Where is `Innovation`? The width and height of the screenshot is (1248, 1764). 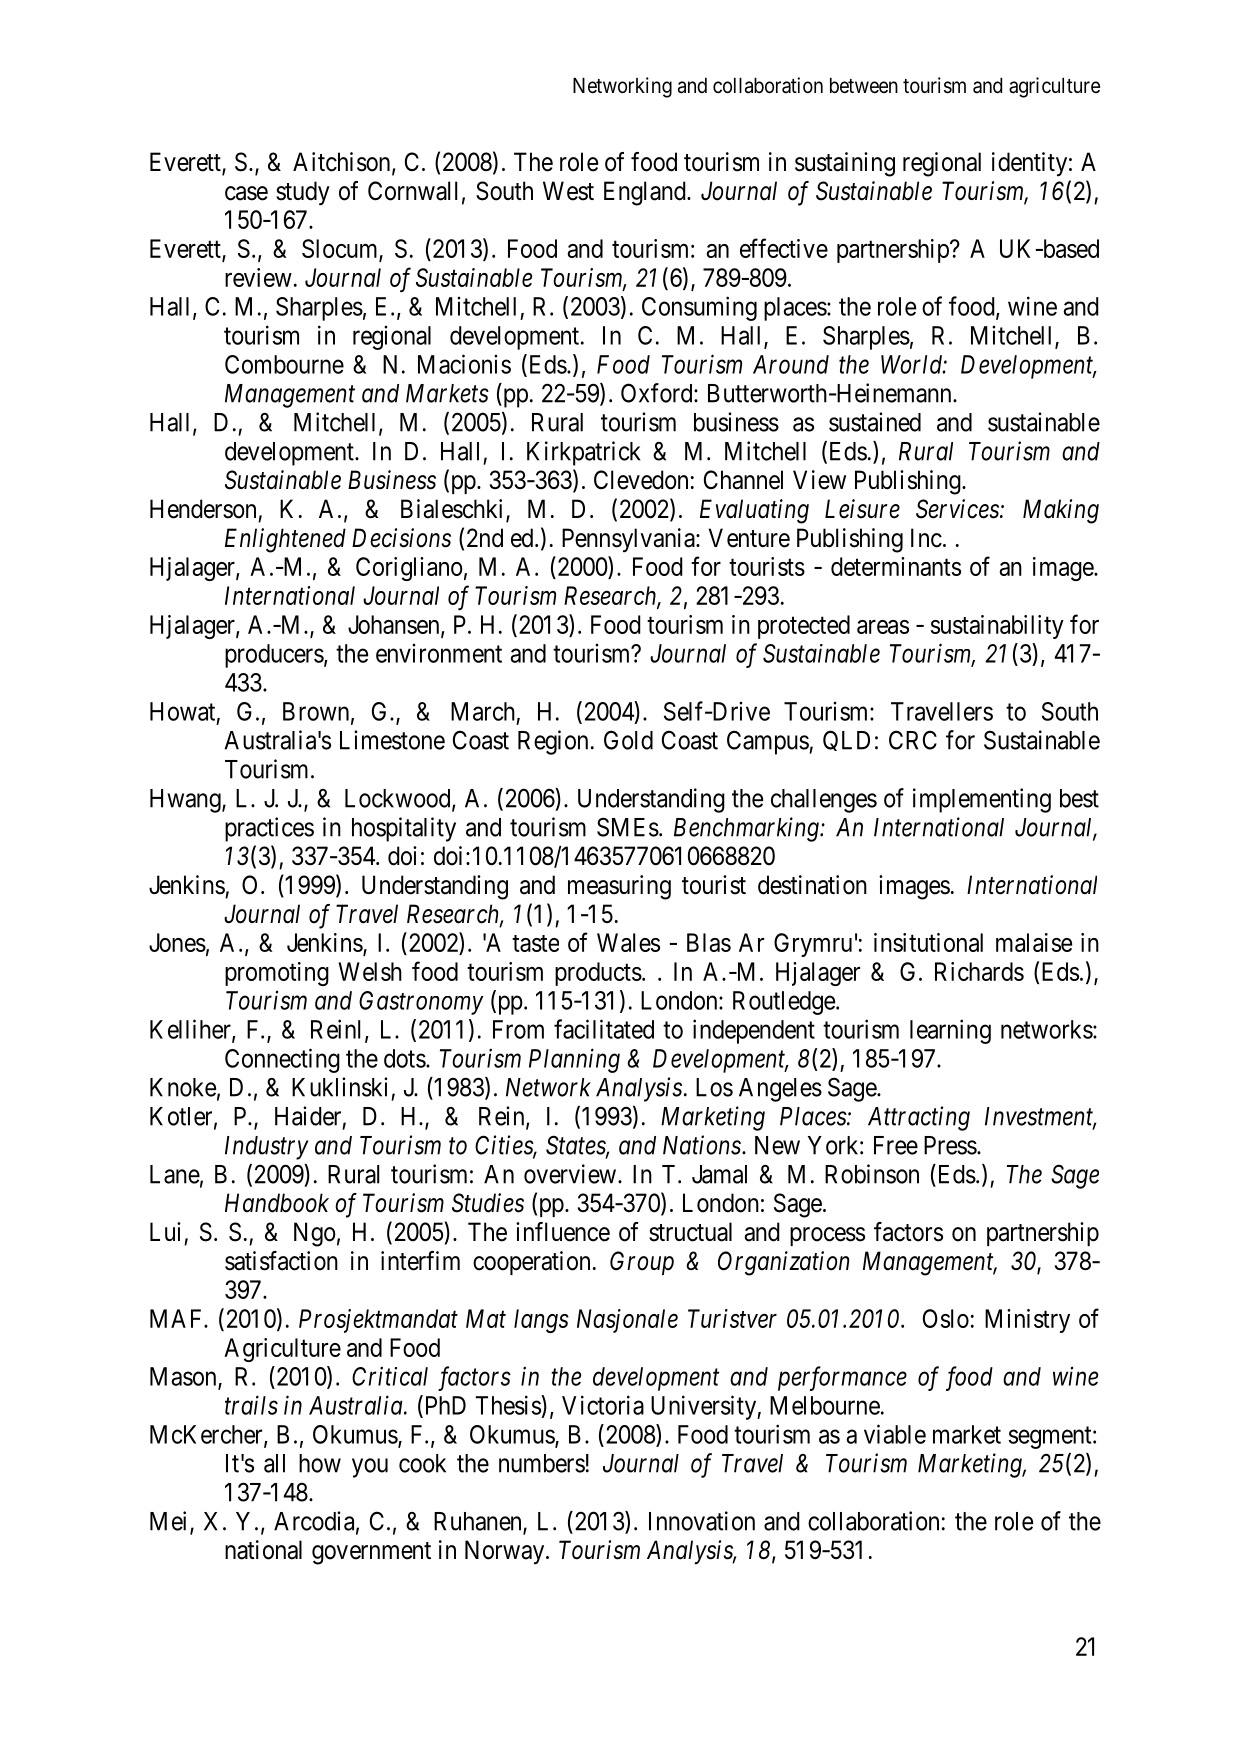 Innovation is located at coordinates (702, 1521).
